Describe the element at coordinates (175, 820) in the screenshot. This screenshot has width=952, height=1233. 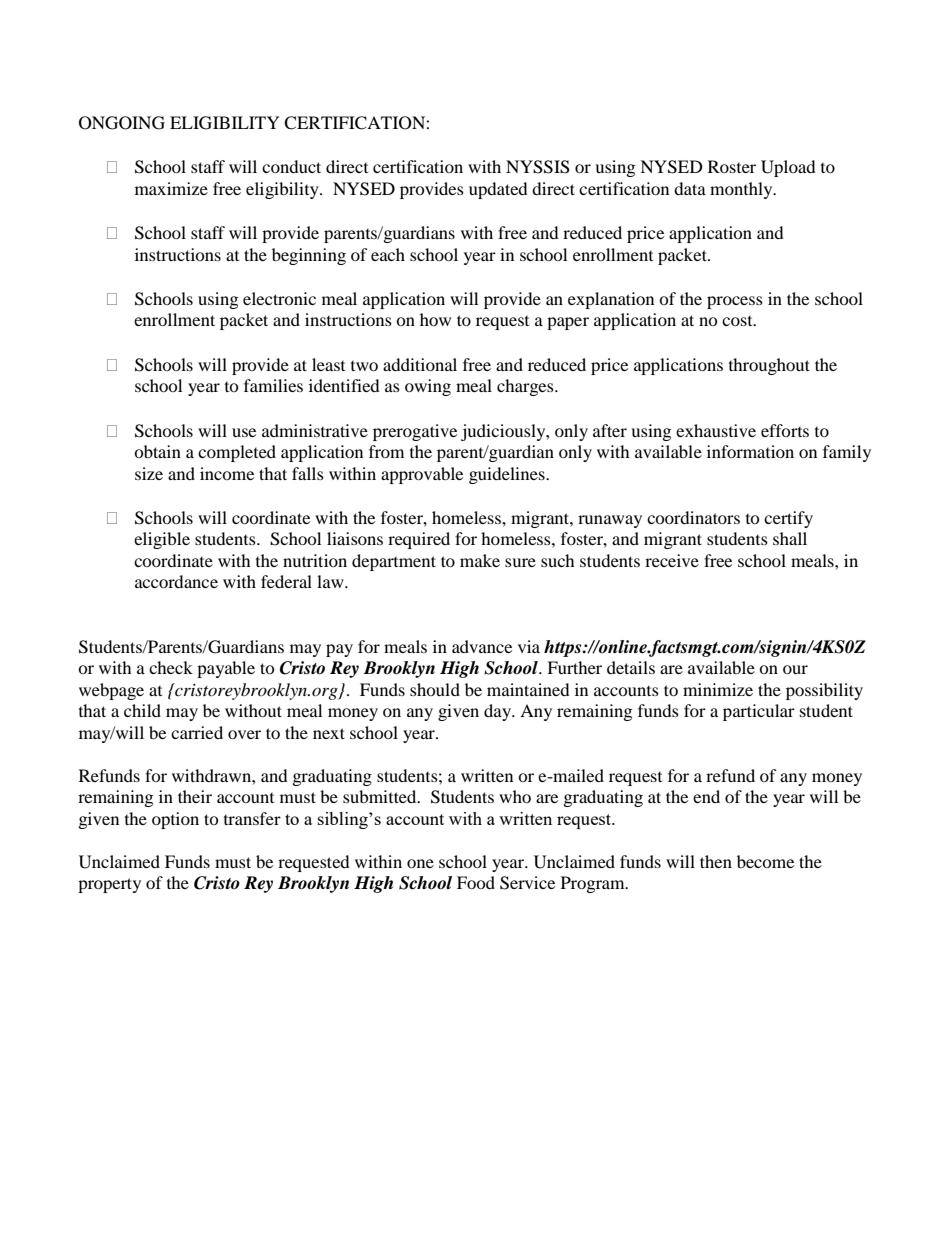
I see `option` at that location.
